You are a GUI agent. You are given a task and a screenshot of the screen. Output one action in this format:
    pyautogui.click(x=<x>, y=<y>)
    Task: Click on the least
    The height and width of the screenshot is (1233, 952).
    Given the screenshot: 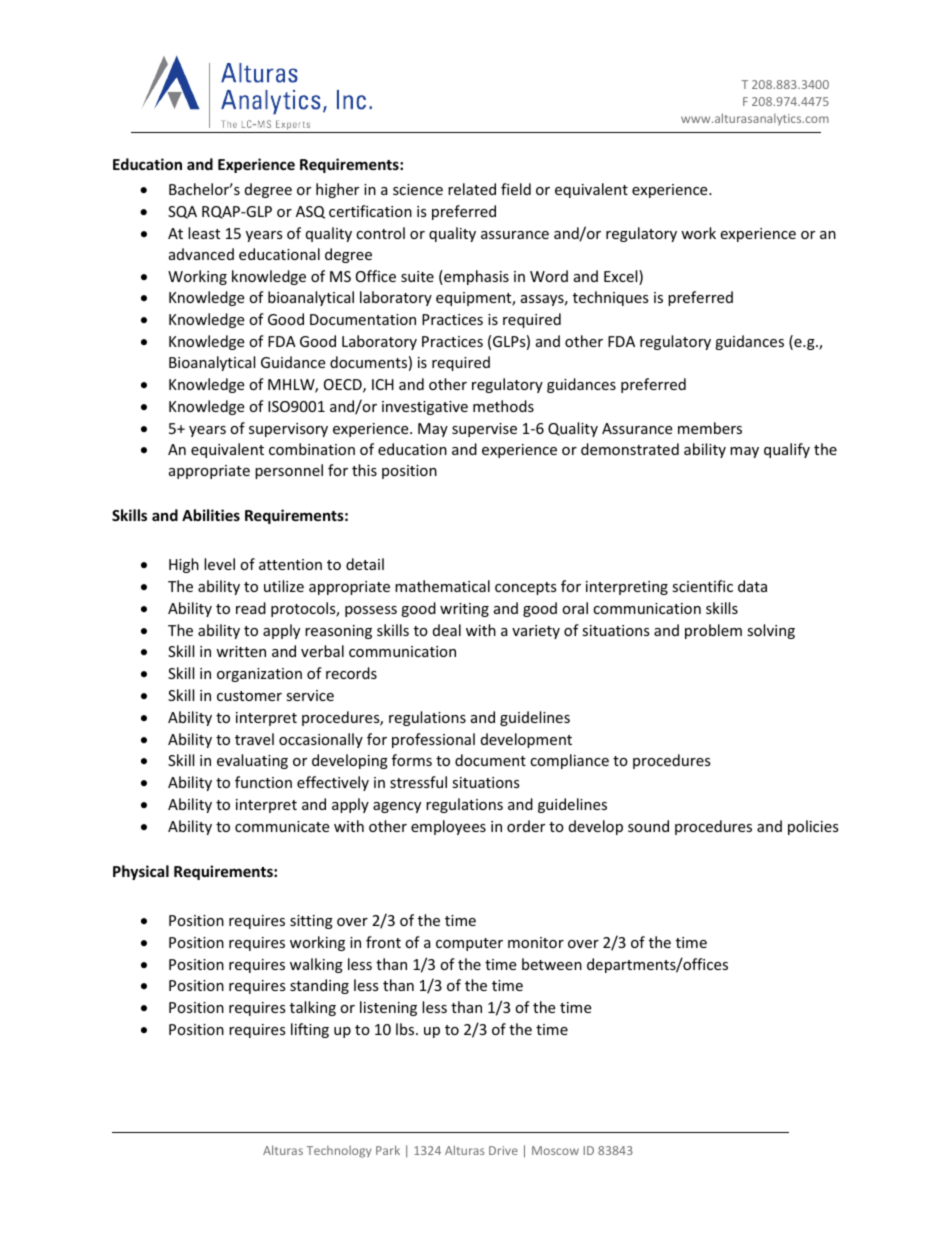 What is the action you would take?
    pyautogui.click(x=204, y=233)
